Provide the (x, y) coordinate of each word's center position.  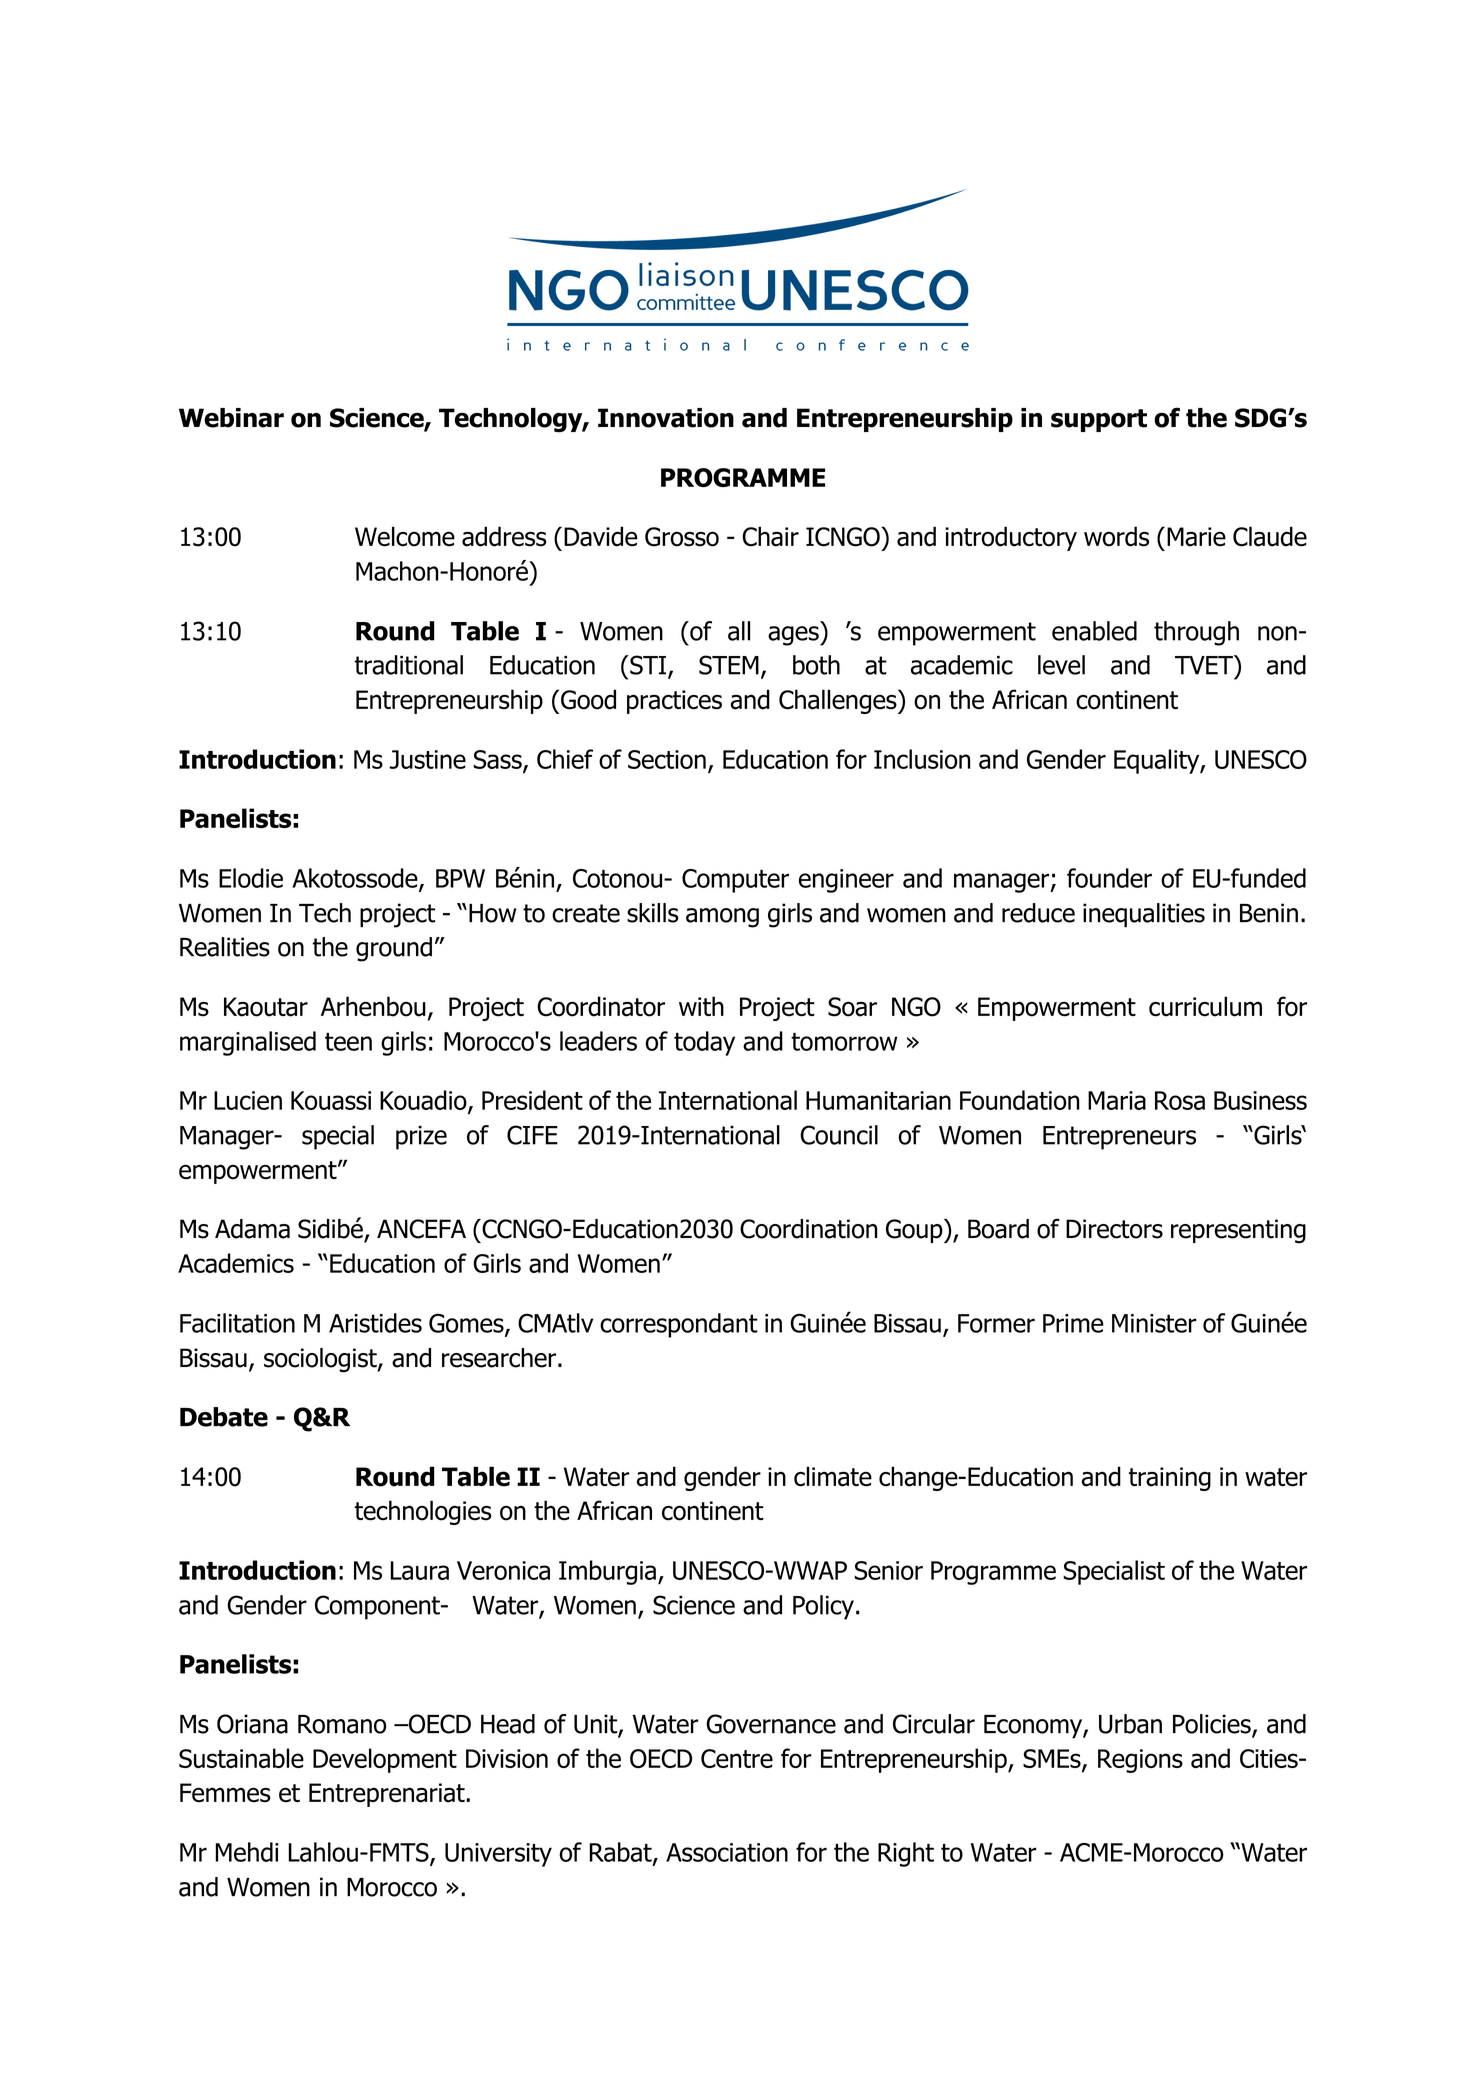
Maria (1117, 1100)
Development (385, 1760)
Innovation (666, 418)
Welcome (405, 536)
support (1099, 420)
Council (839, 1135)
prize (421, 1138)
